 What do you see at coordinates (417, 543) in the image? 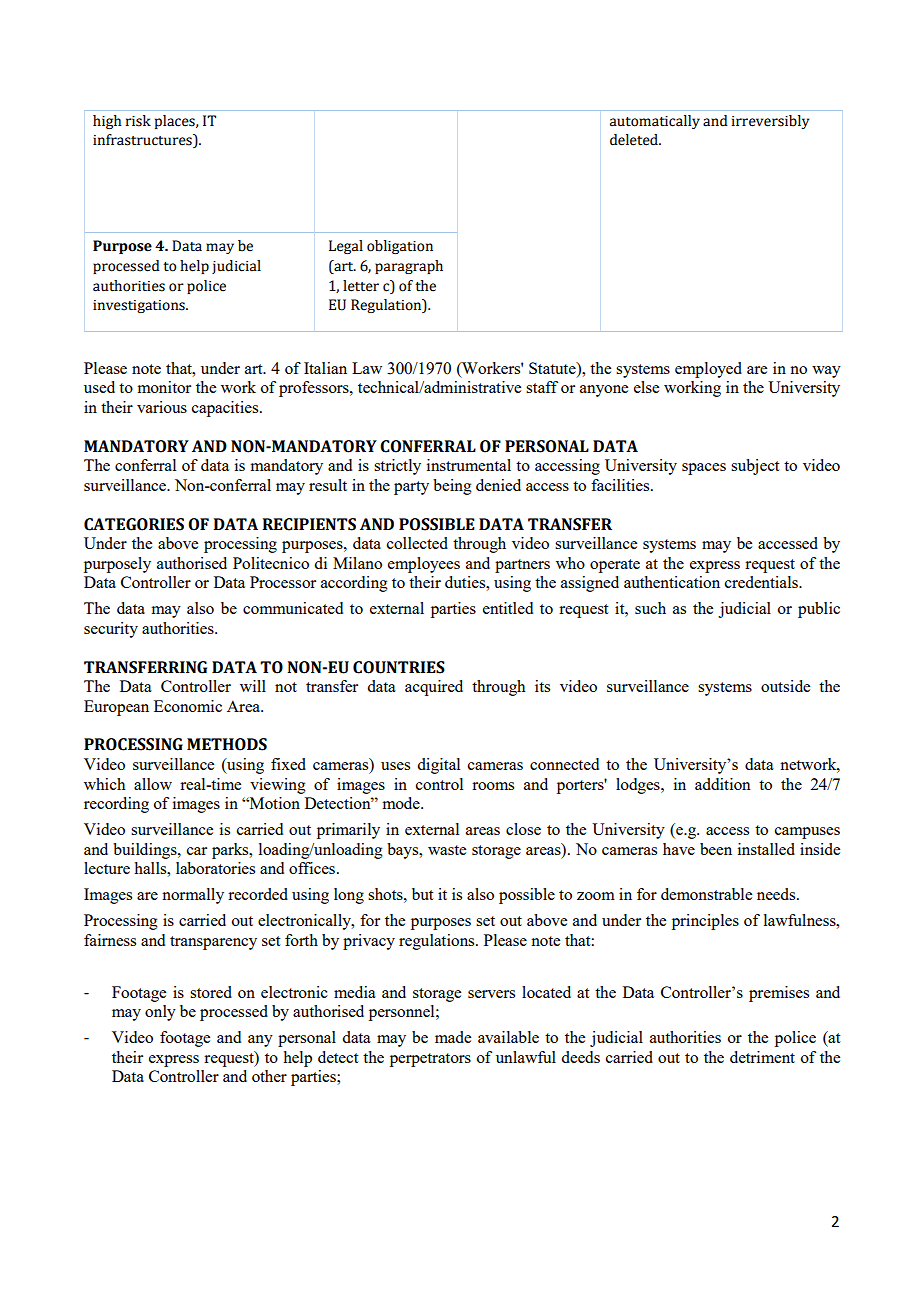
I see `collected` at bounding box center [417, 543].
